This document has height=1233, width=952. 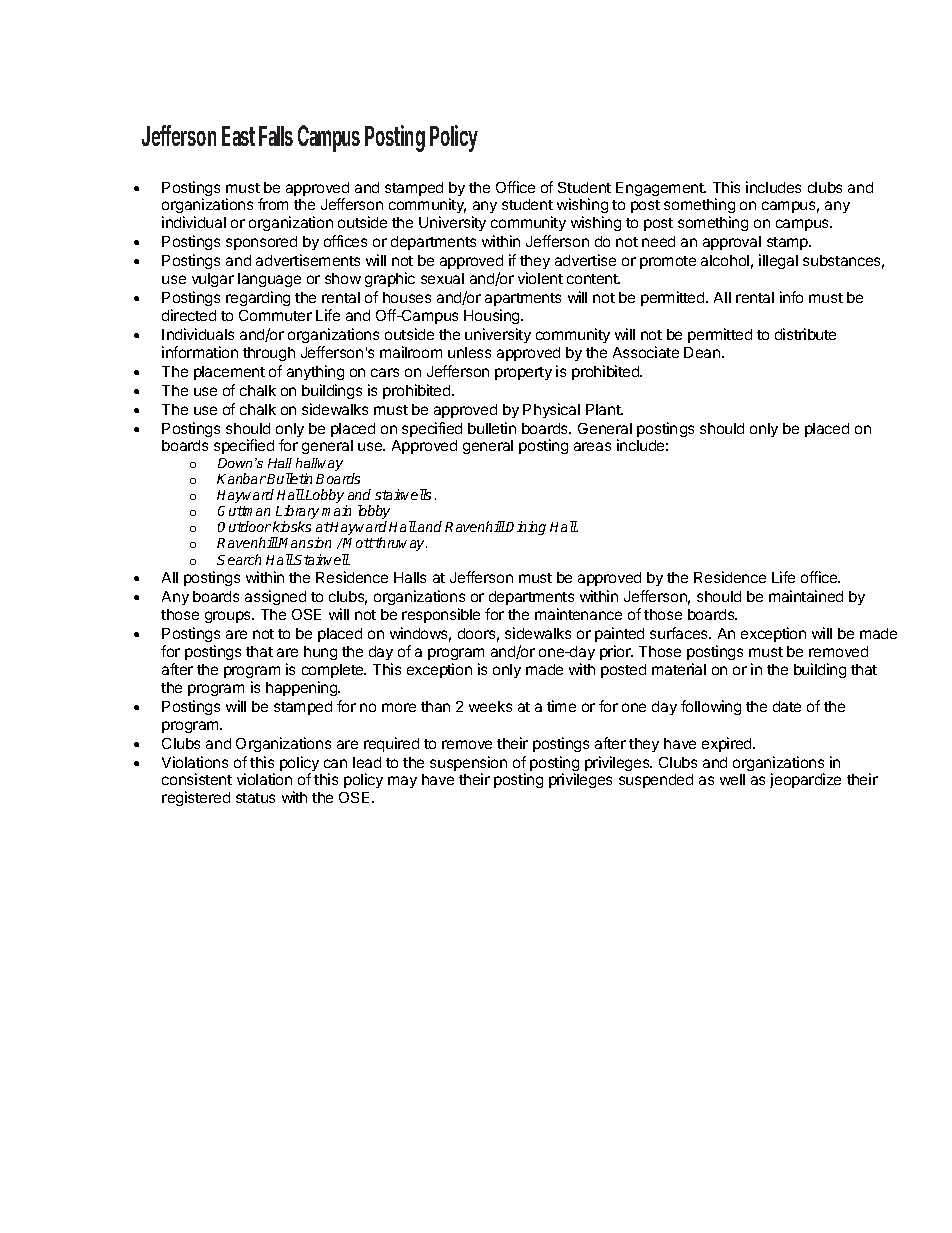 I want to click on through, so click(x=269, y=354).
